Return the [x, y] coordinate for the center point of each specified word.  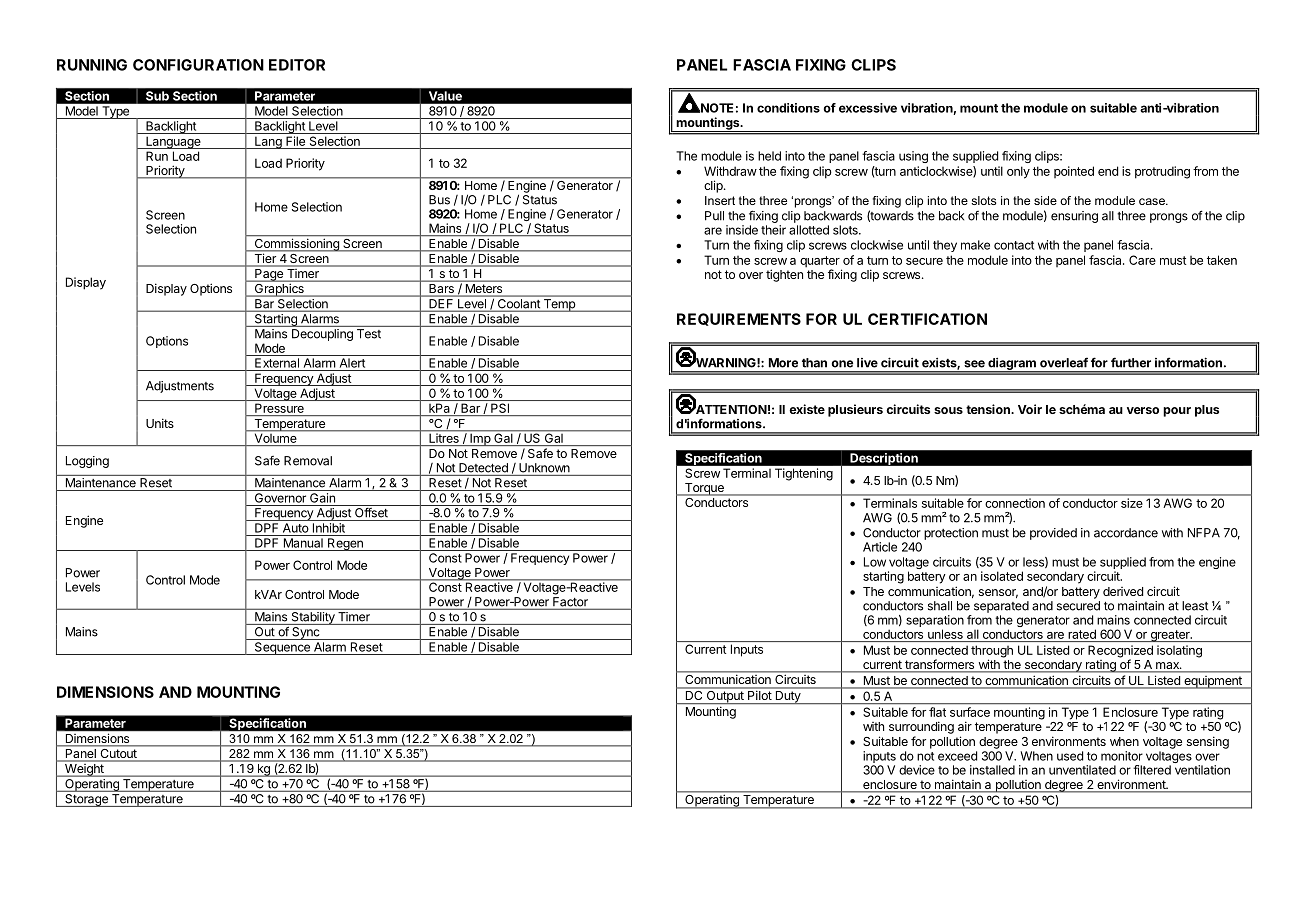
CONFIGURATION [198, 65]
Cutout [119, 753]
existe [807, 409]
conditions [788, 108]
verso [1143, 410]
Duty [787, 697]
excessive [868, 108]
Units [160, 423]
